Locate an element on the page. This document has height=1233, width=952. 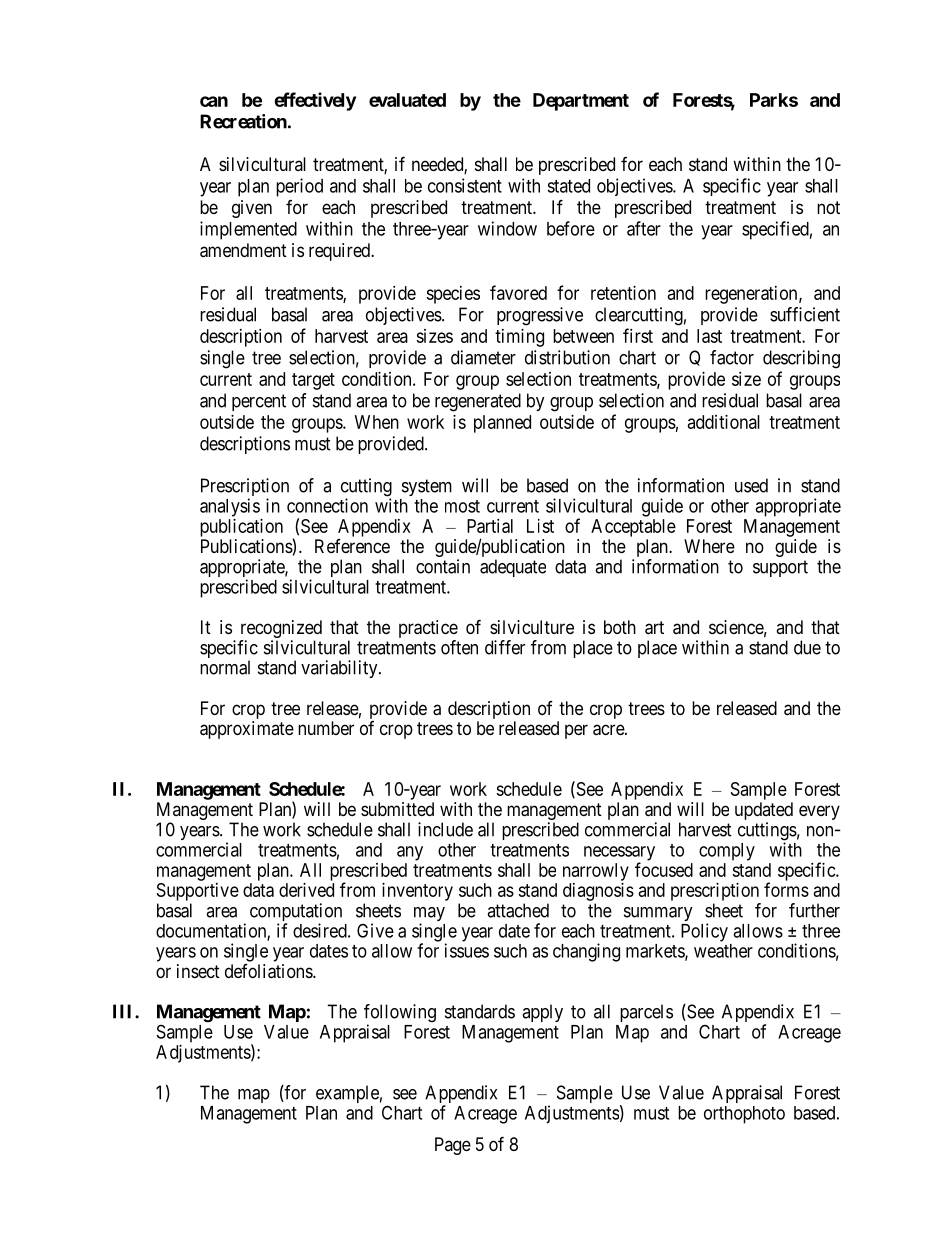
III is located at coordinates (124, 1011).
